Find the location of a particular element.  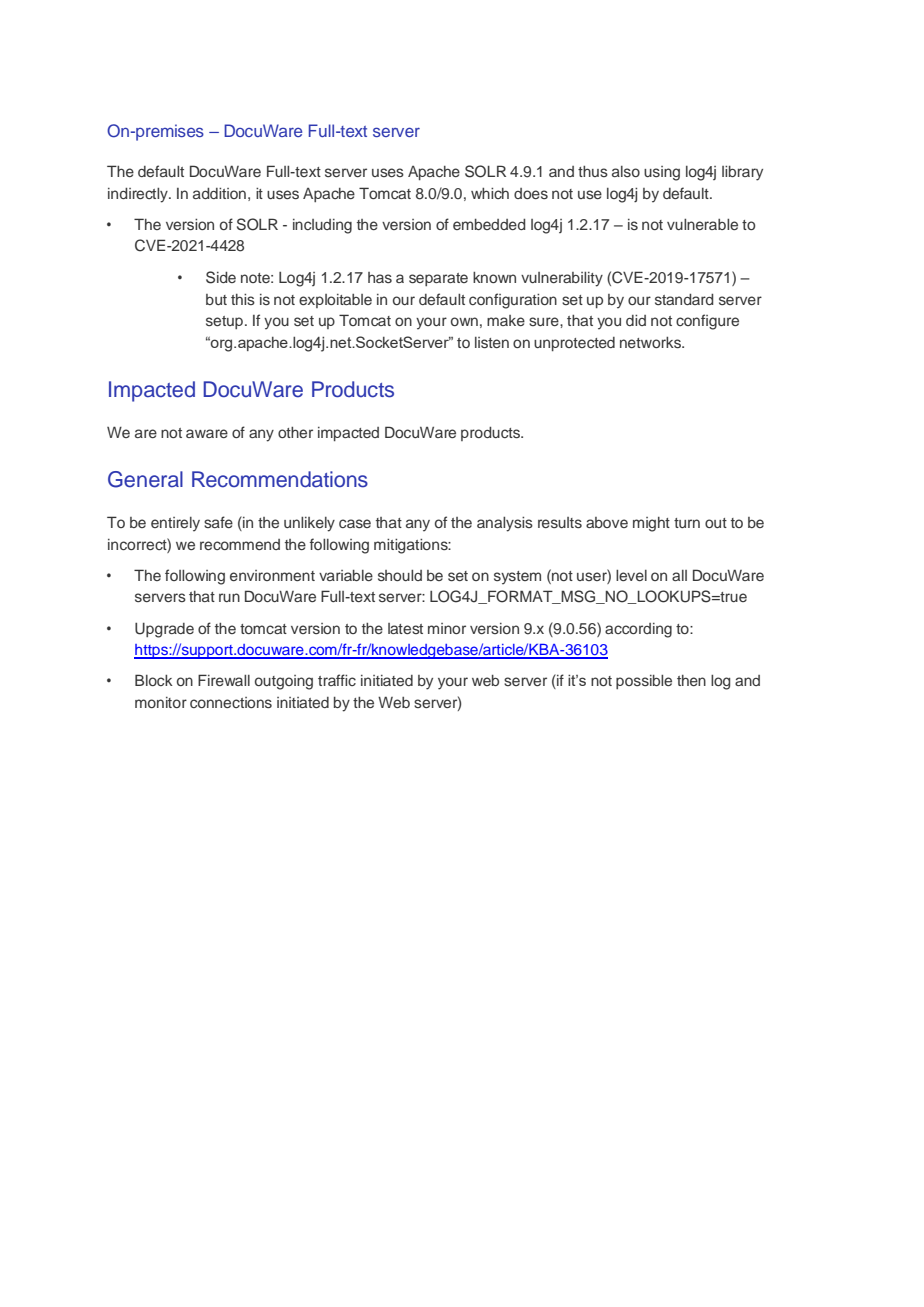

which is located at coordinates (490, 193).
